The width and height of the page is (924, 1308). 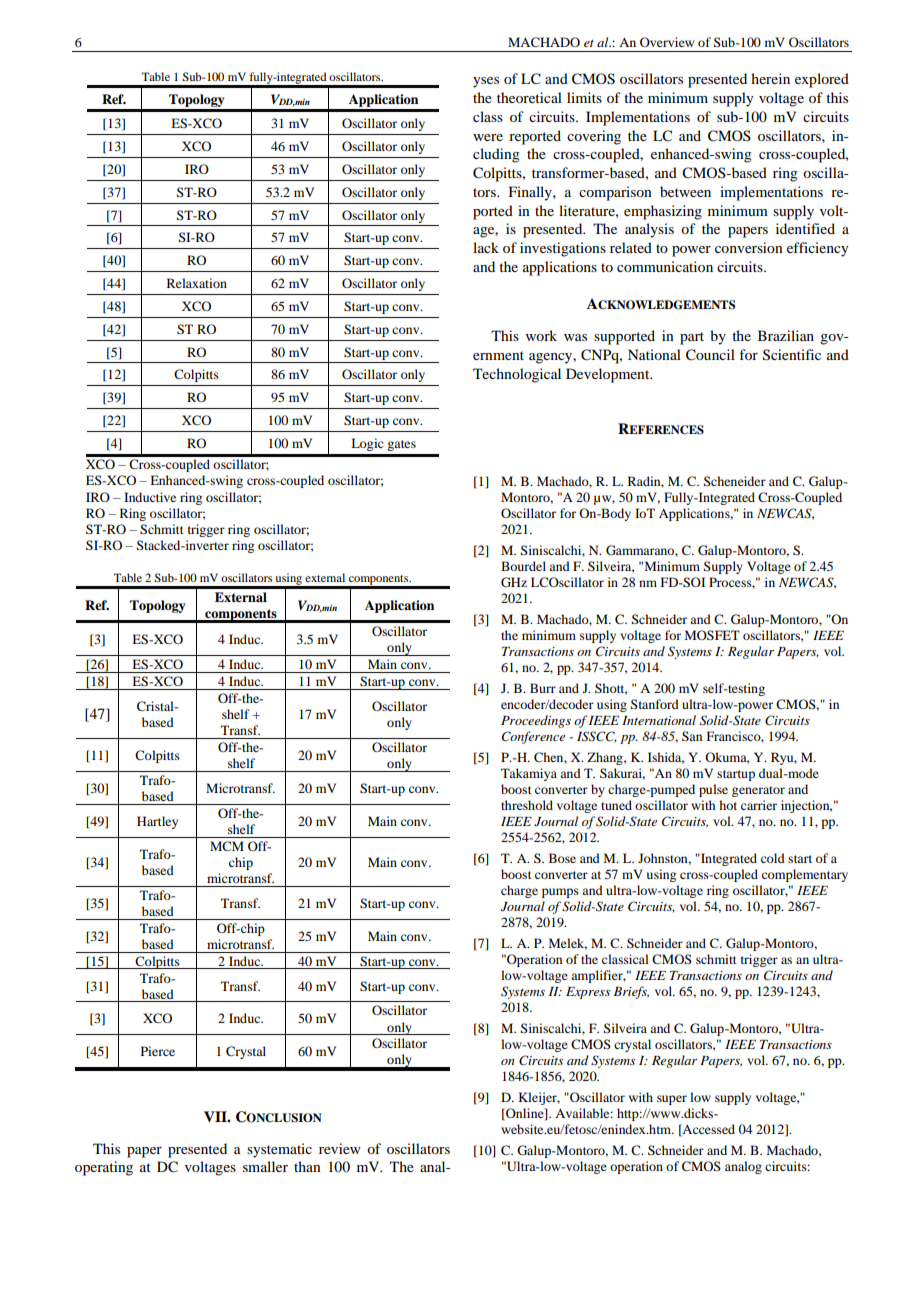 What do you see at coordinates (265, 1166) in the page?
I see `smaller` at bounding box center [265, 1166].
